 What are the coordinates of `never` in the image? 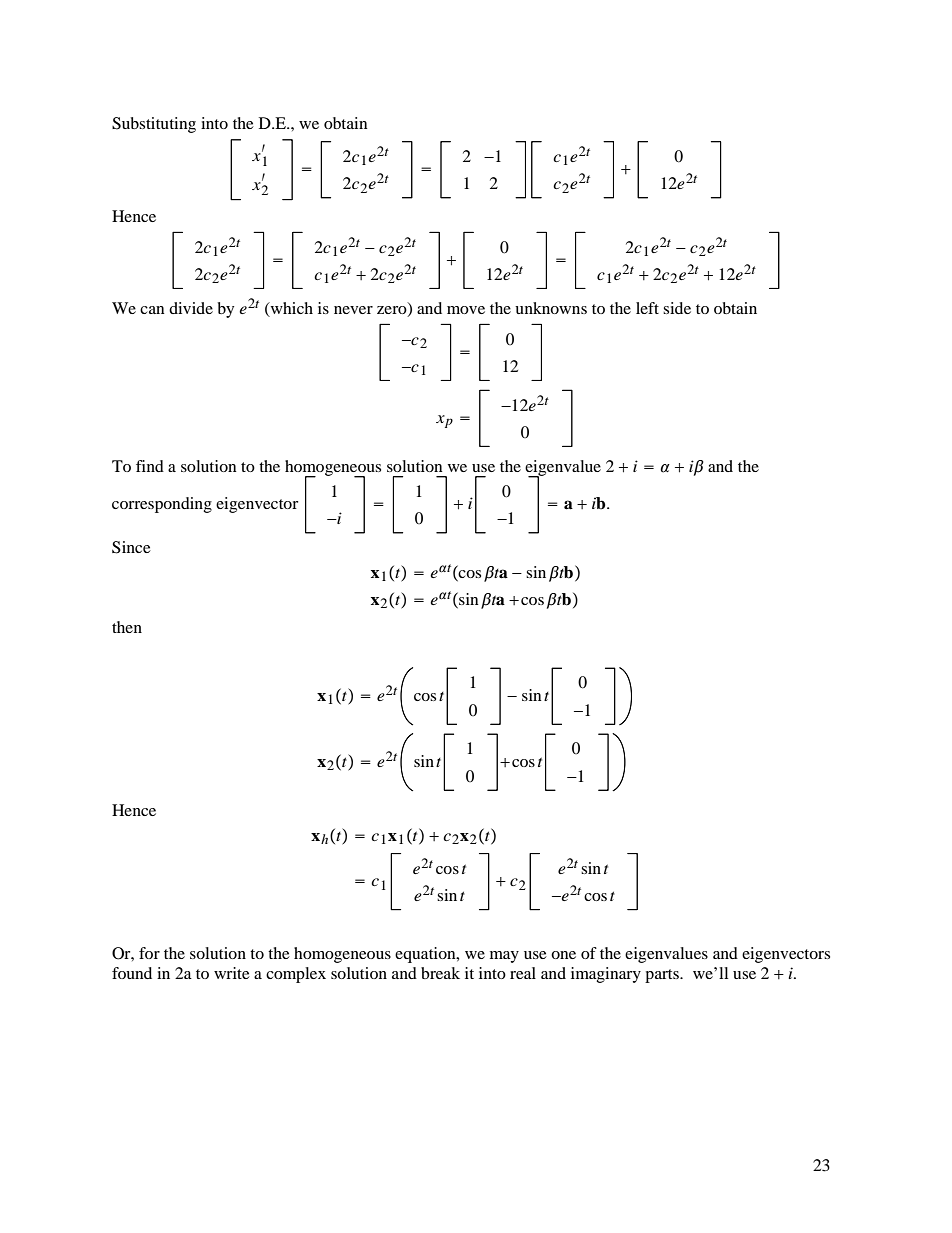 It's located at (353, 310).
